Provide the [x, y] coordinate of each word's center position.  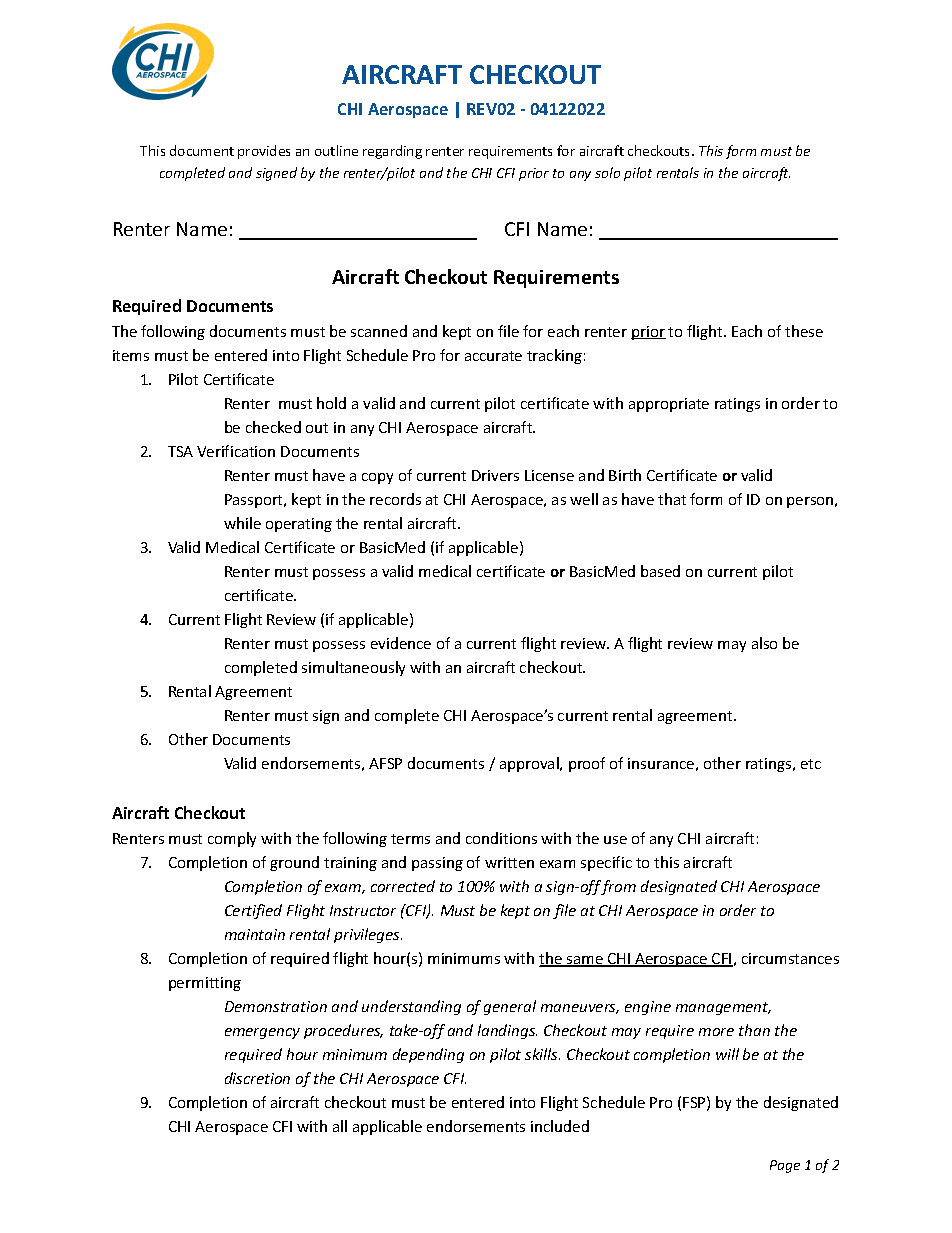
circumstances [790, 958]
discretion [257, 1078]
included [560, 1126]
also [764, 643]
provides [264, 152]
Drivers [495, 475]
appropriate [669, 405]
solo [607, 172]
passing [437, 864]
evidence [401, 643]
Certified [253, 911]
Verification [236, 451]
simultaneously [353, 668]
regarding [392, 152]
